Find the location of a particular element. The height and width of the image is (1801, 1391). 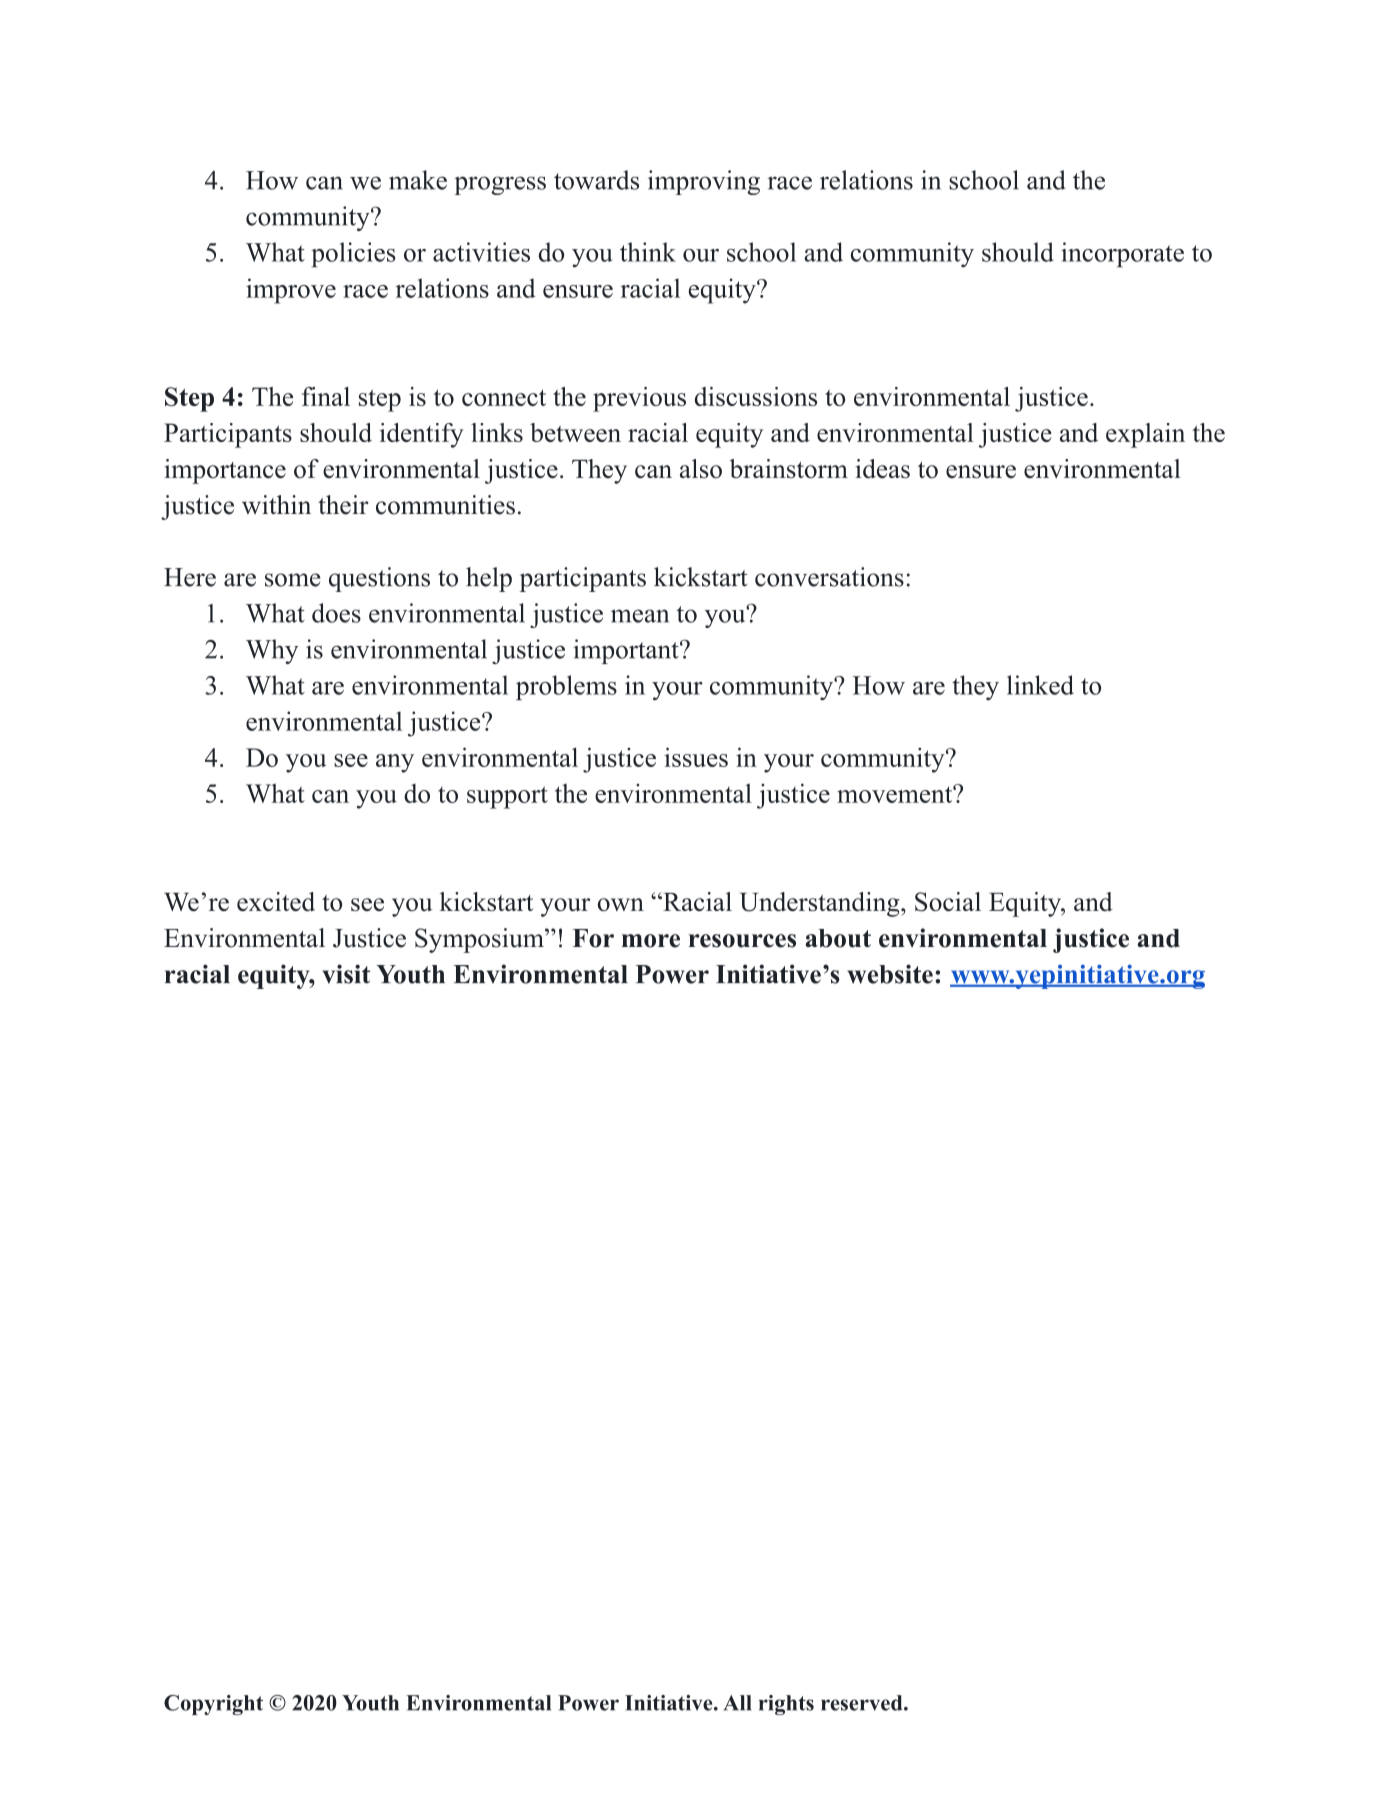

visit is located at coordinates (346, 974).
